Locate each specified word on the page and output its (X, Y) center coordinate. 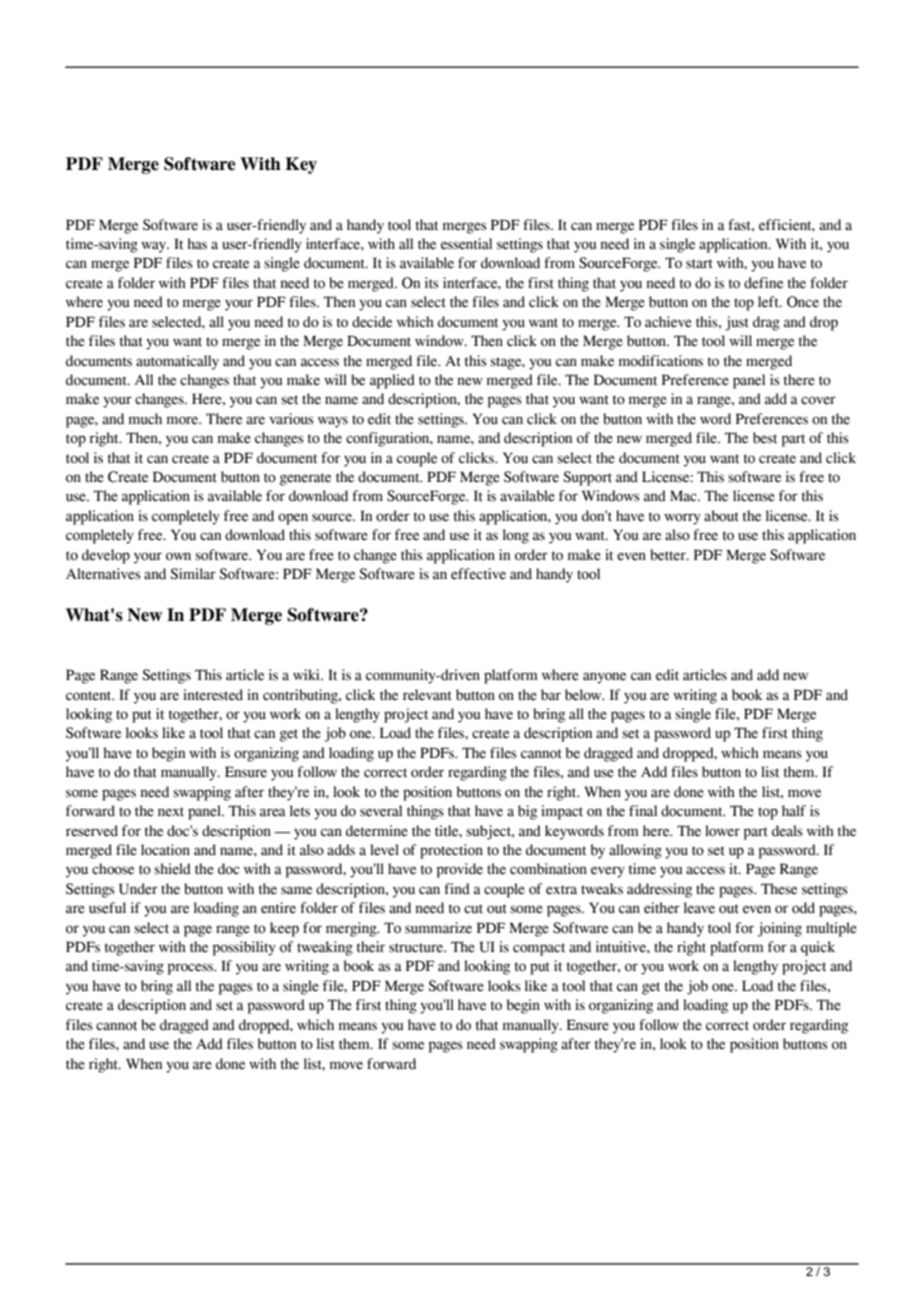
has (197, 244)
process (191, 969)
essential (466, 244)
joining (780, 929)
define (763, 283)
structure (417, 948)
